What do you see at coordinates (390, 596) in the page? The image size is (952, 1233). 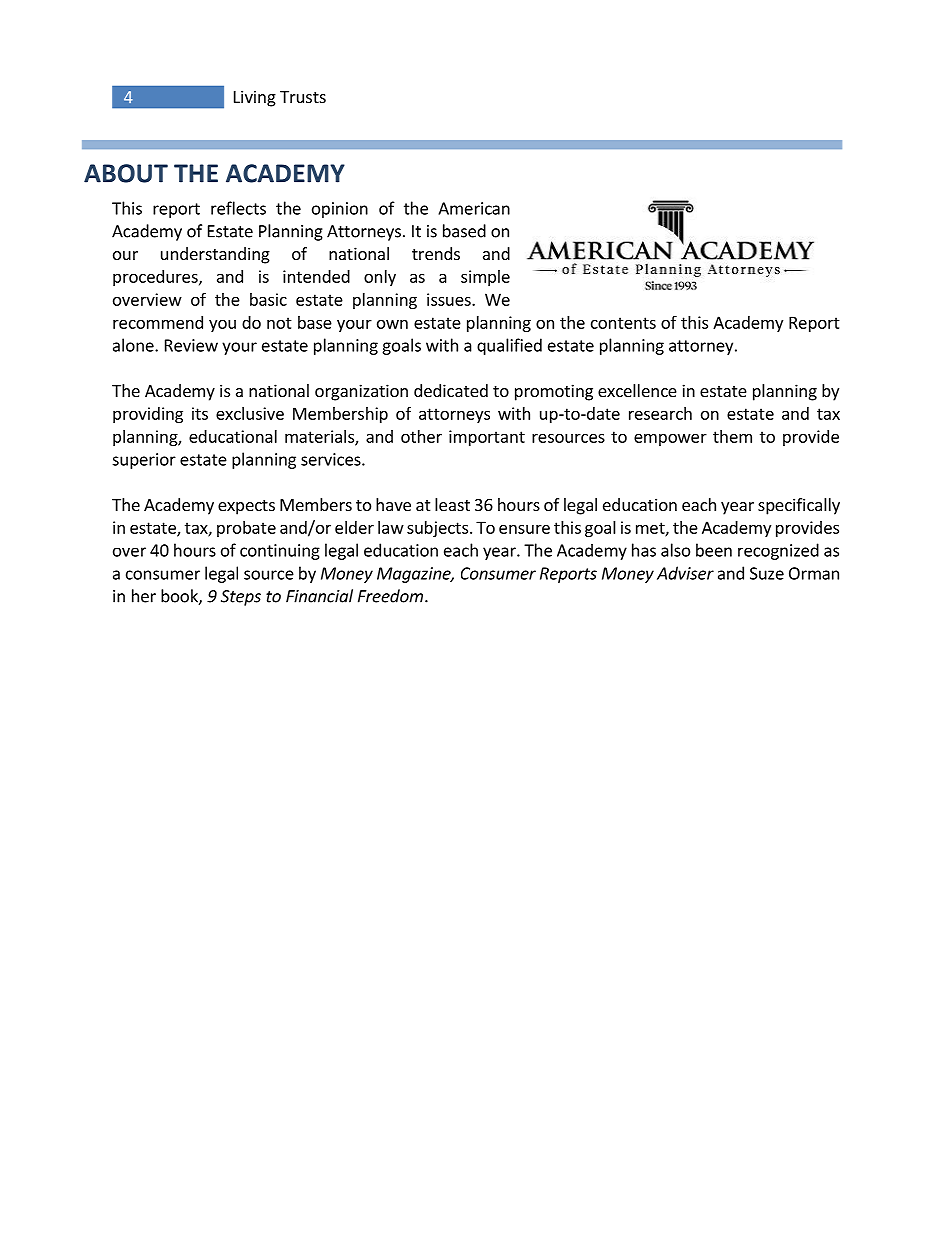 I see `Freedom` at bounding box center [390, 596].
